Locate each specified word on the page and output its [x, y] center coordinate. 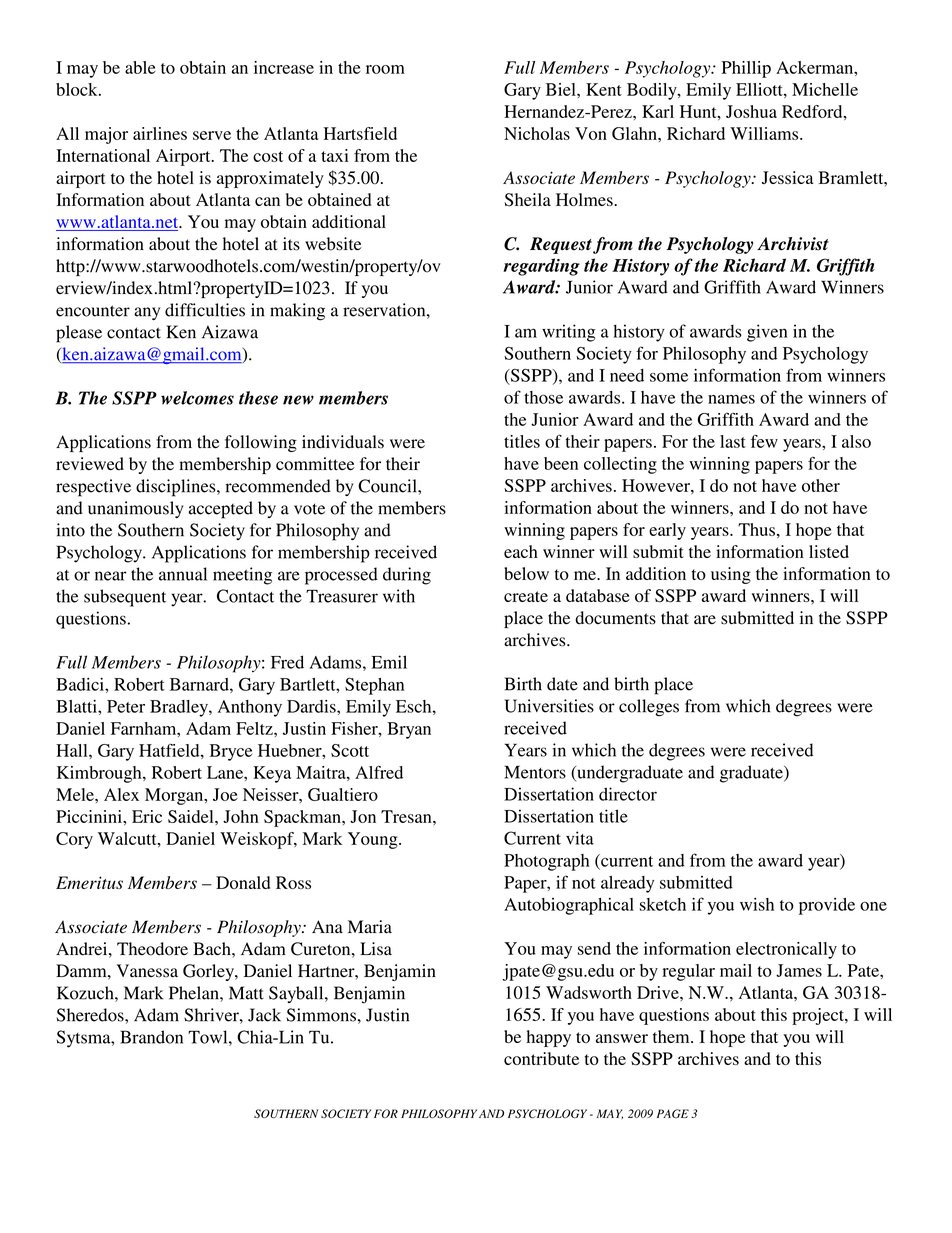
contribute [541, 1058]
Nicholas [537, 133]
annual [183, 574]
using [731, 575]
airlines [160, 133]
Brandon [151, 1037]
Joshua [751, 111]
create [526, 596]
